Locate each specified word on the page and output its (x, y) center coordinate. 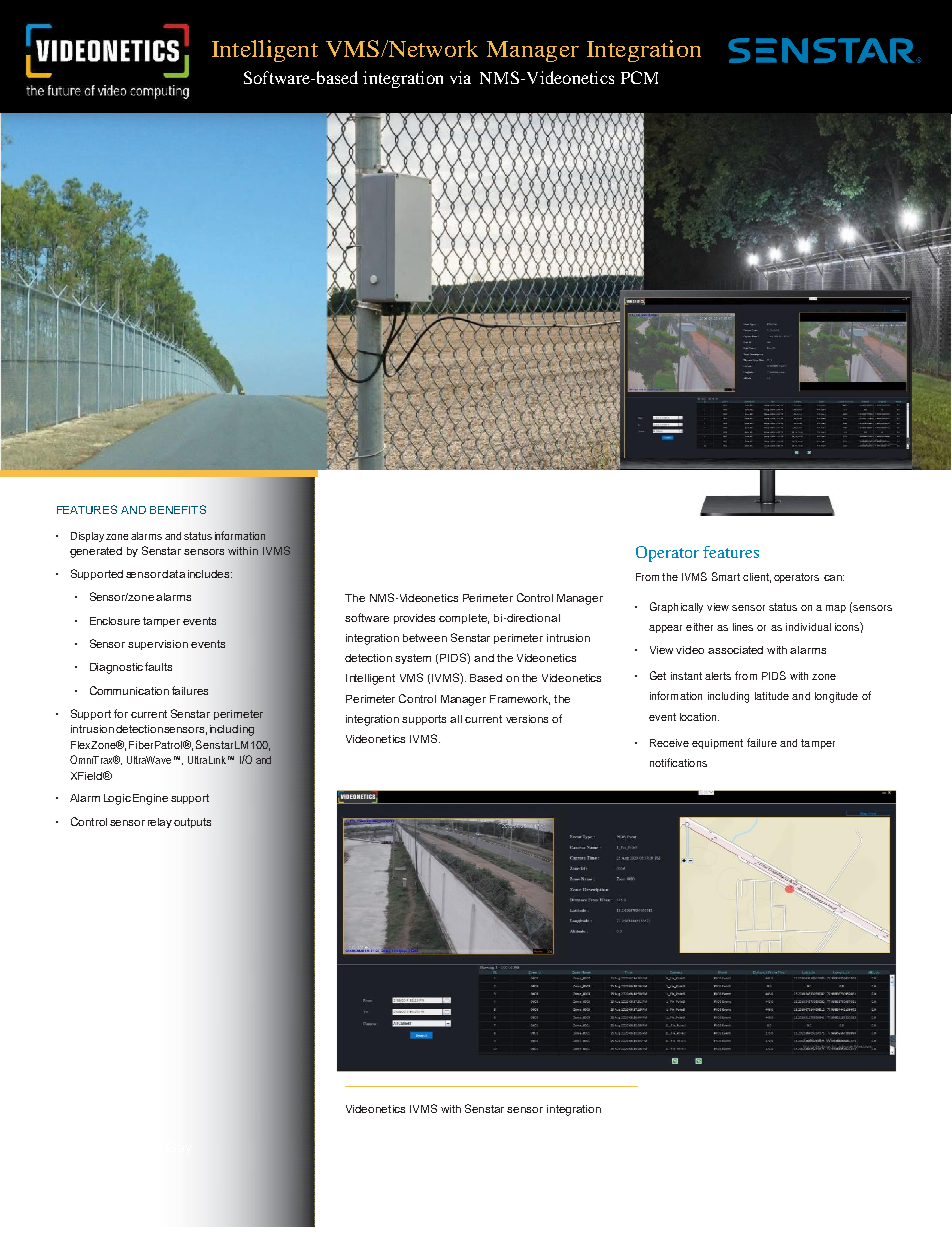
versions (527, 719)
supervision (158, 645)
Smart (726, 576)
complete (464, 619)
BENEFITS (178, 509)
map (836, 609)
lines (743, 627)
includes (210, 574)
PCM (639, 77)
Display (87, 537)
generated (96, 552)
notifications (678, 762)
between (425, 638)
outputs (192, 823)
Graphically (676, 607)
